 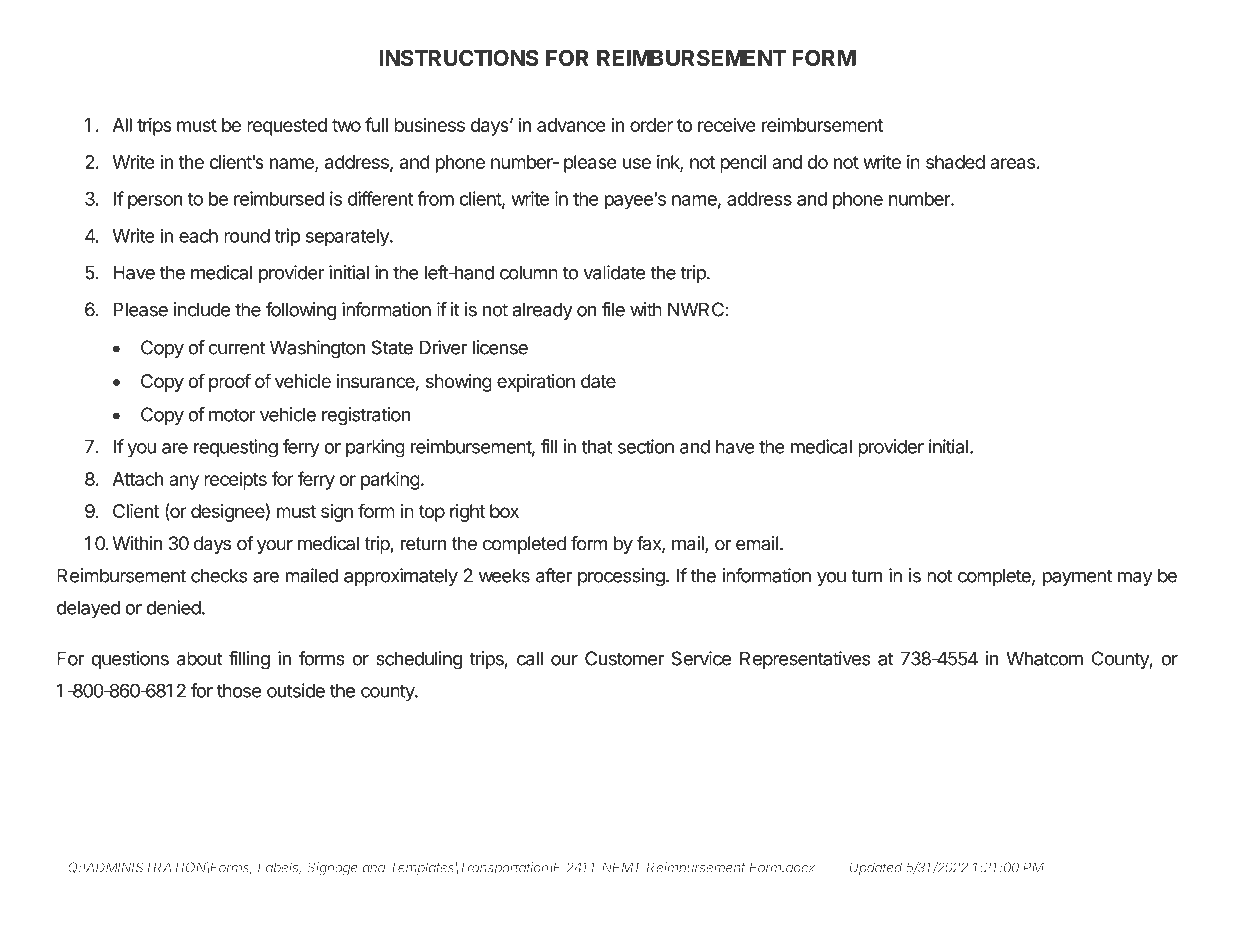 I want to click on order, so click(x=651, y=125).
